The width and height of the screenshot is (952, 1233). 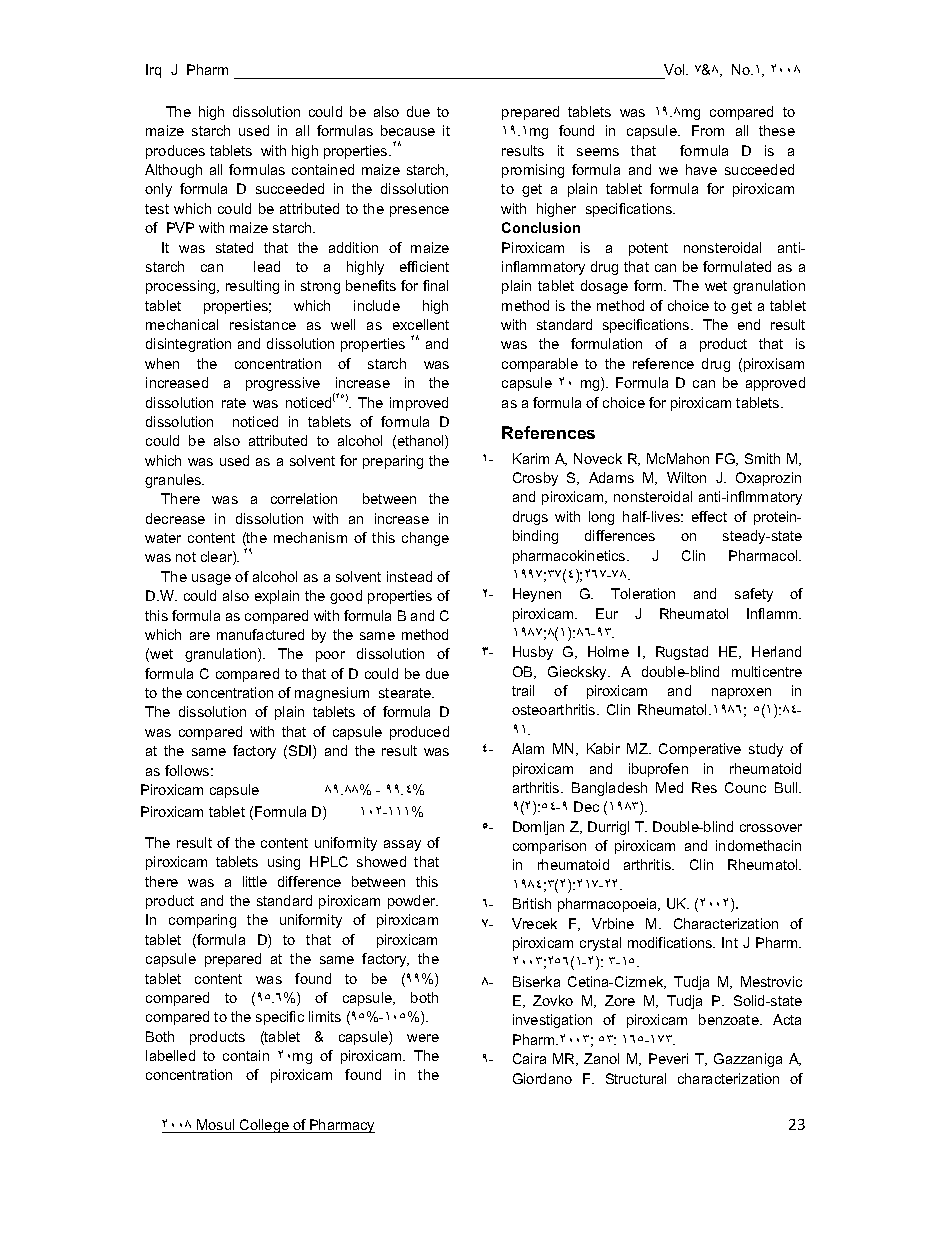 I want to click on produces, so click(x=175, y=152).
